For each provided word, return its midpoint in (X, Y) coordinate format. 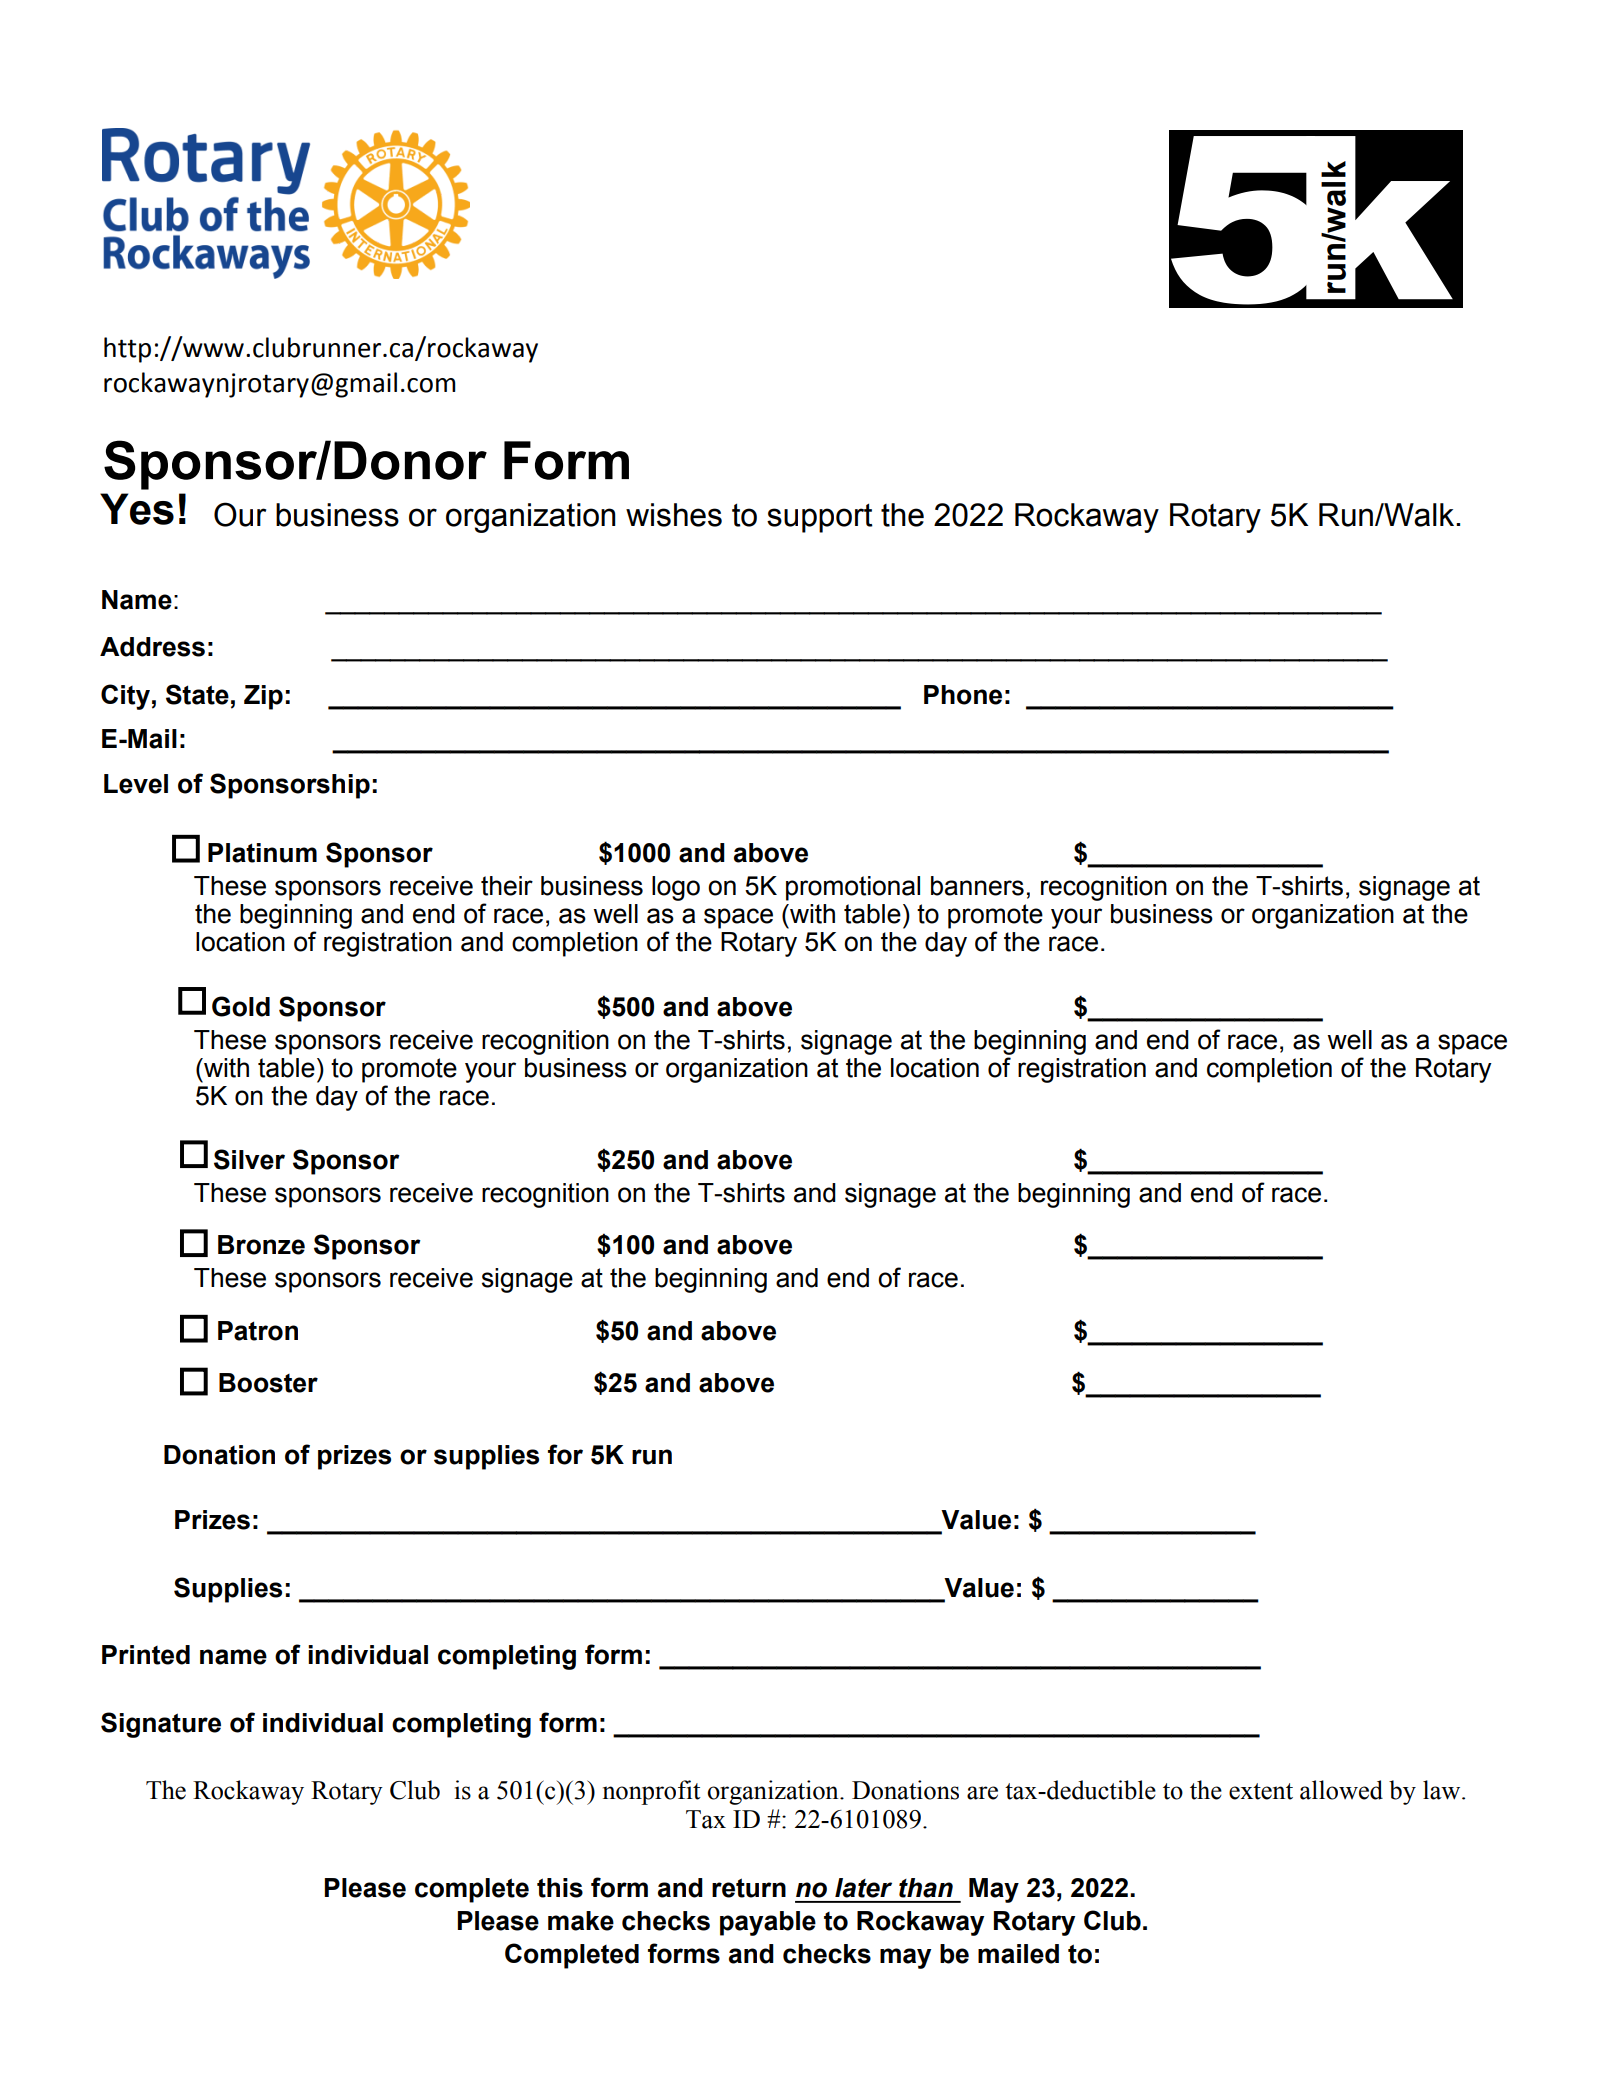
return (749, 1888)
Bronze (261, 1245)
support (820, 518)
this (560, 1888)
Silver (249, 1159)
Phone (963, 695)
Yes (137, 509)
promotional (853, 888)
